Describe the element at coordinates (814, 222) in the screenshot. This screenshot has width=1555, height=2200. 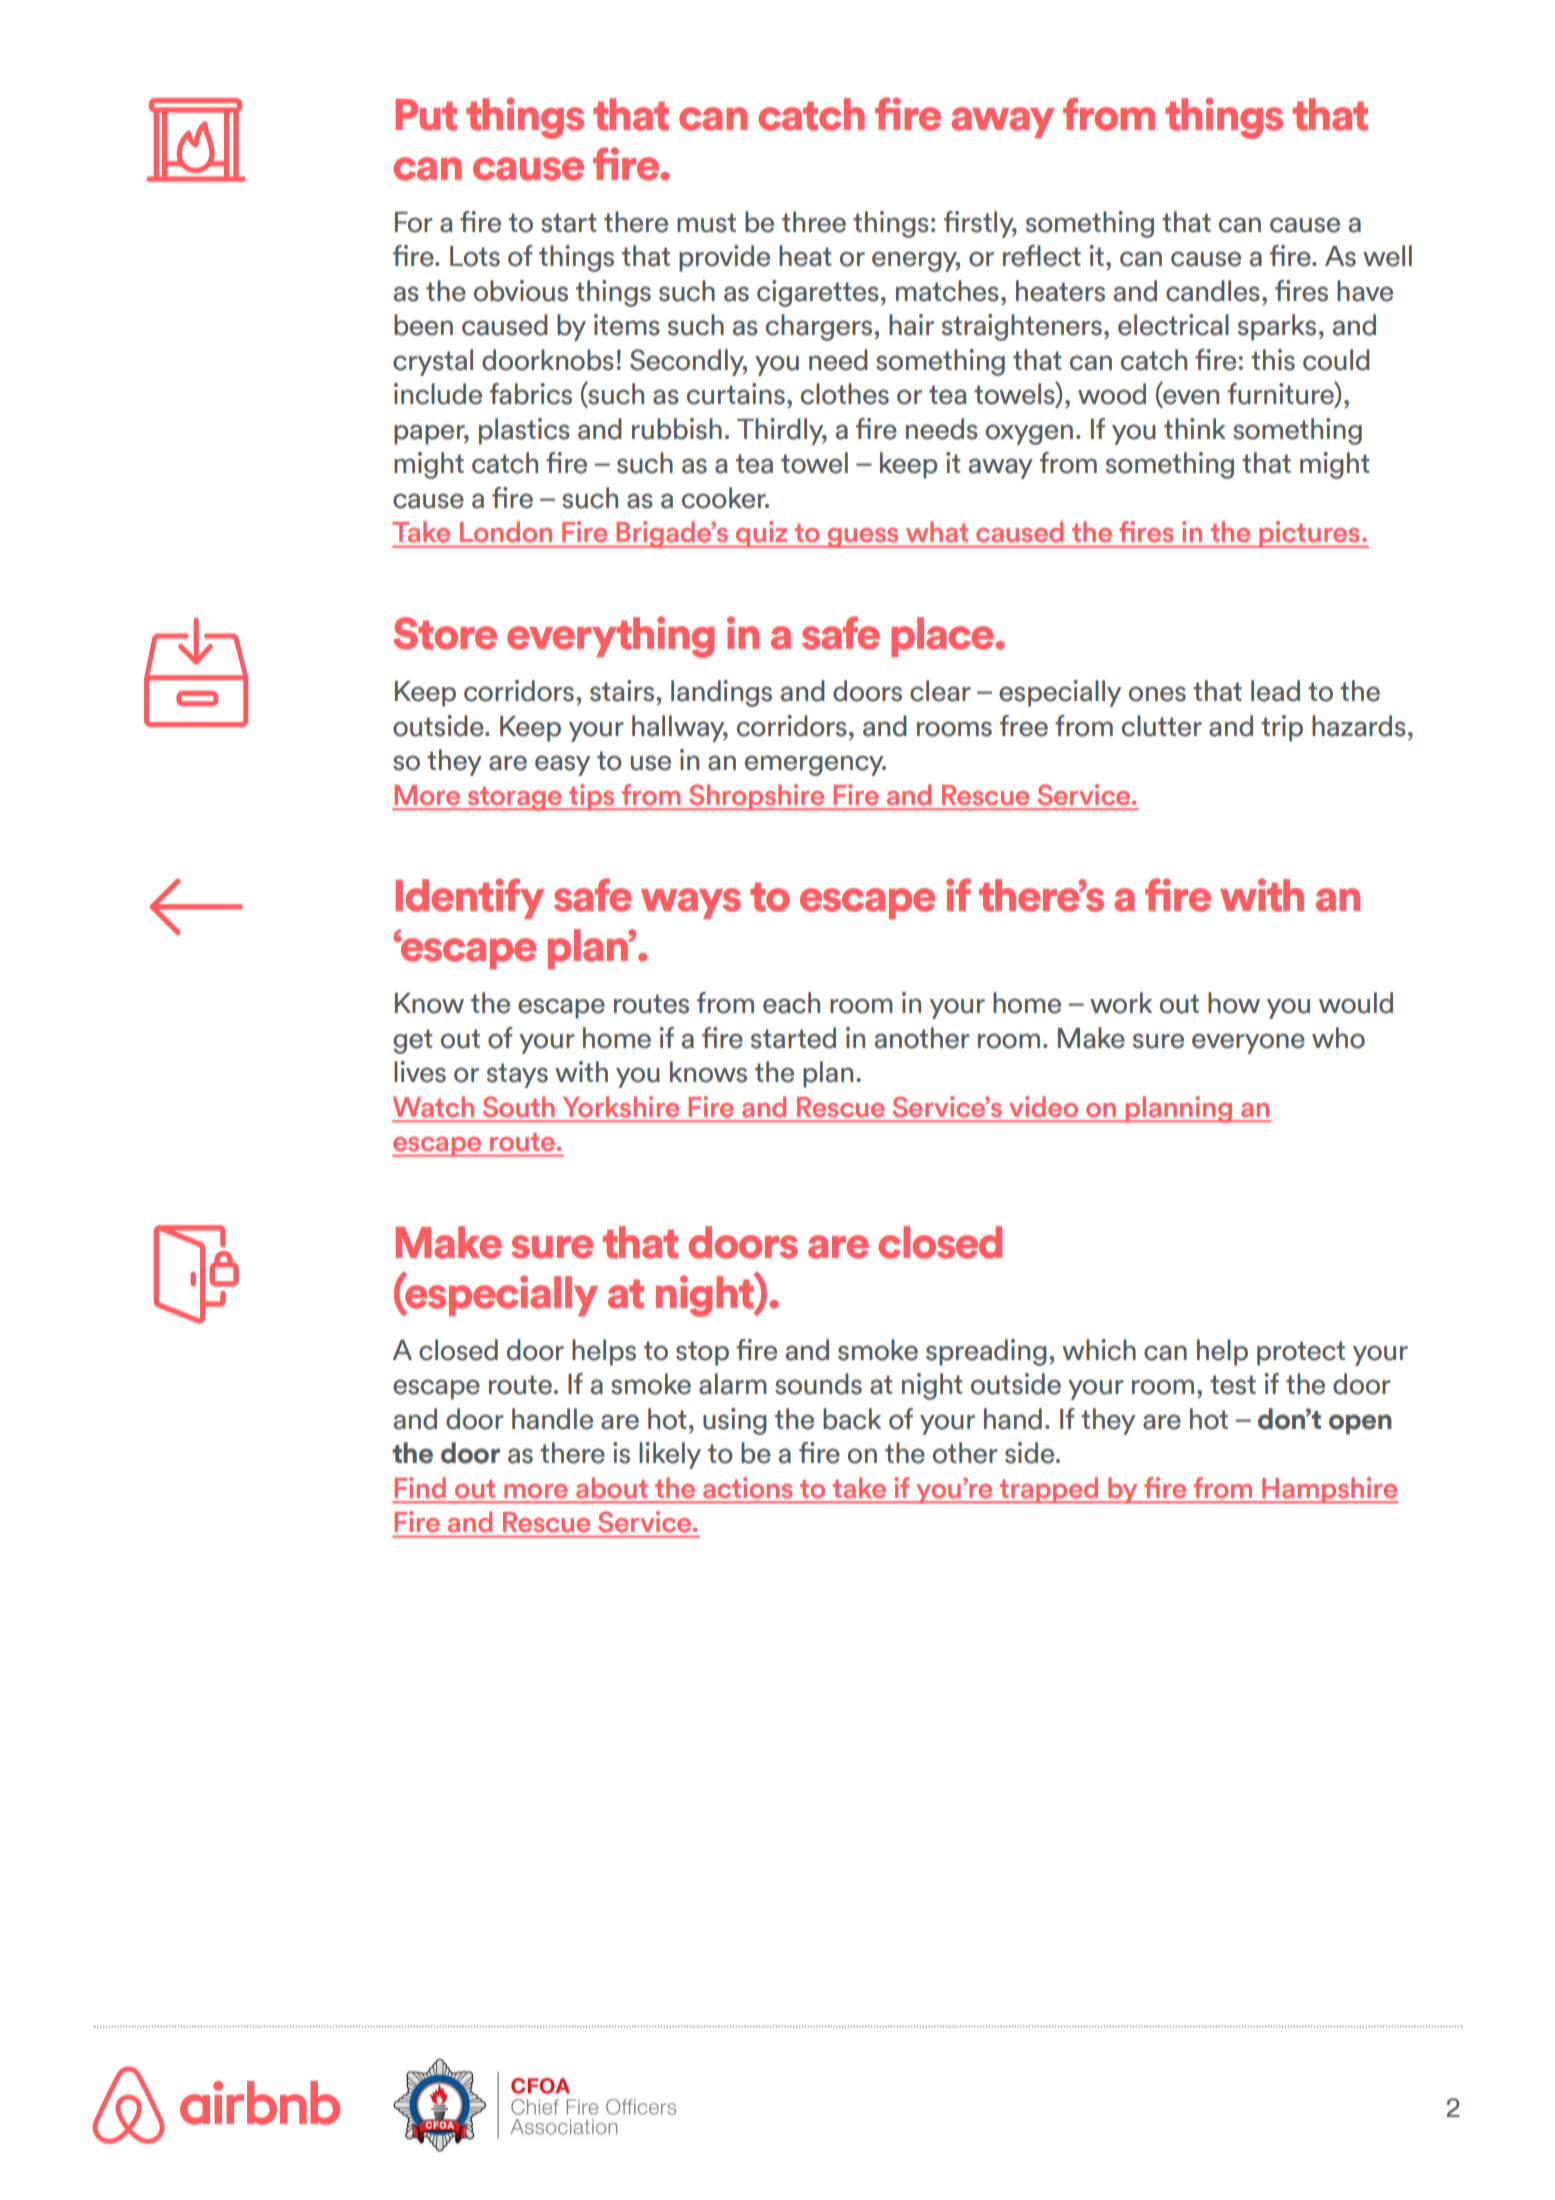
I see `three` at that location.
